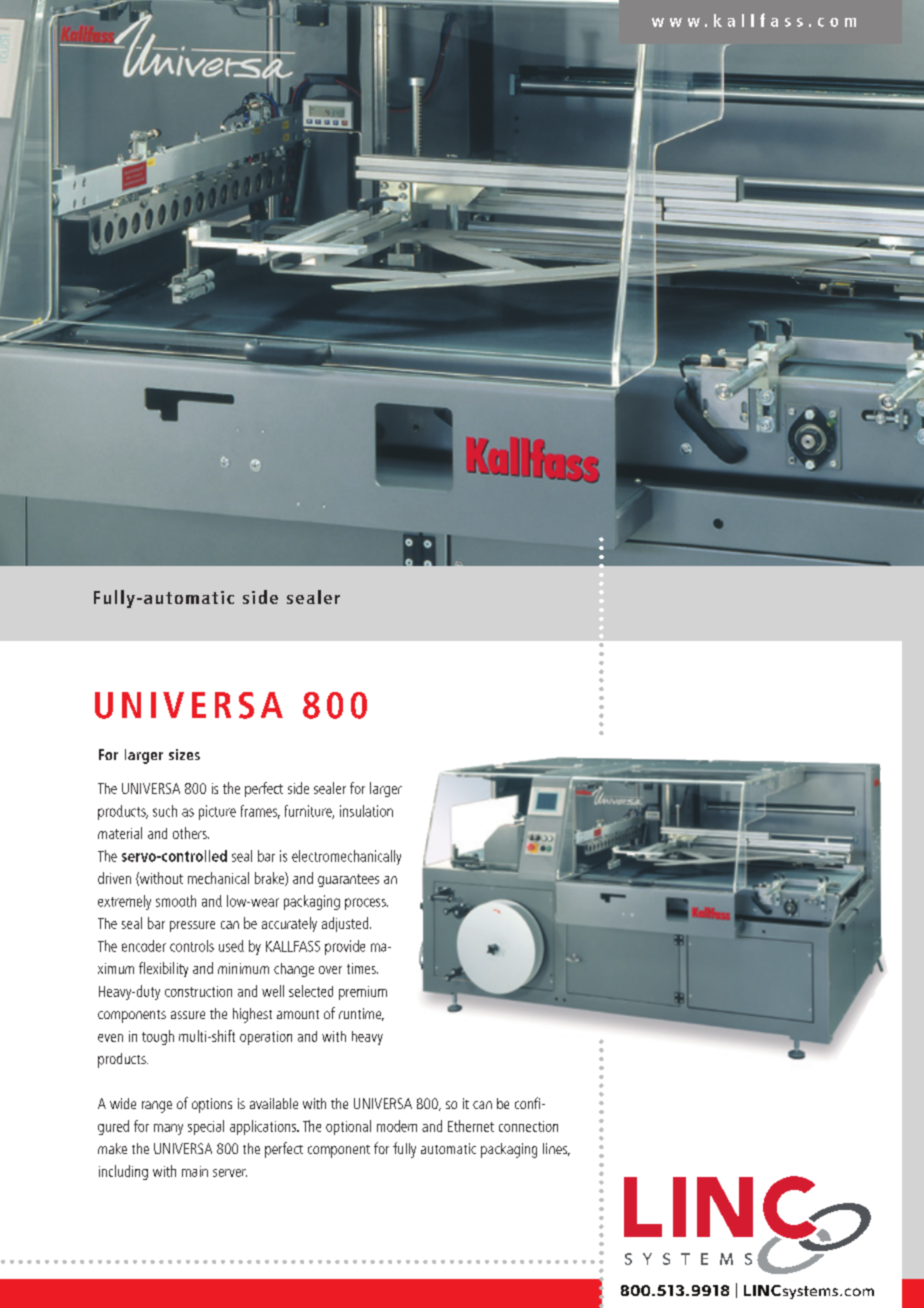 This screenshot has height=1308, width=924. I want to click on frames, so click(260, 812).
